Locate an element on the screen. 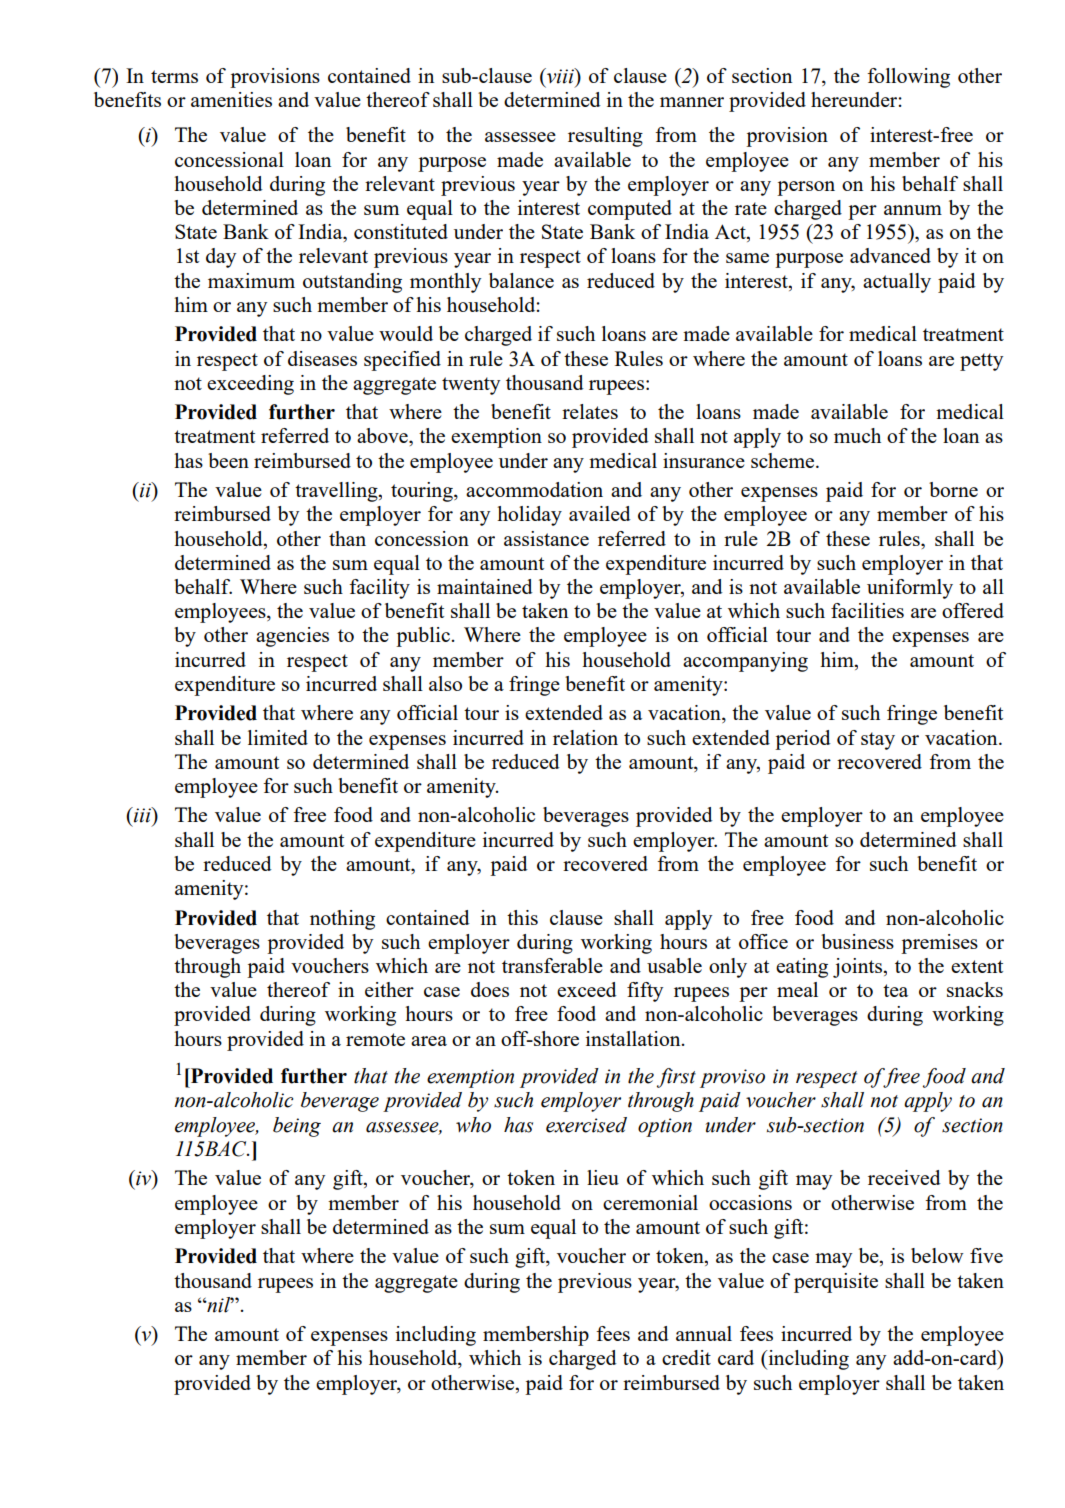 This screenshot has height=1508, width=1065. resulting is located at coordinates (605, 137).
